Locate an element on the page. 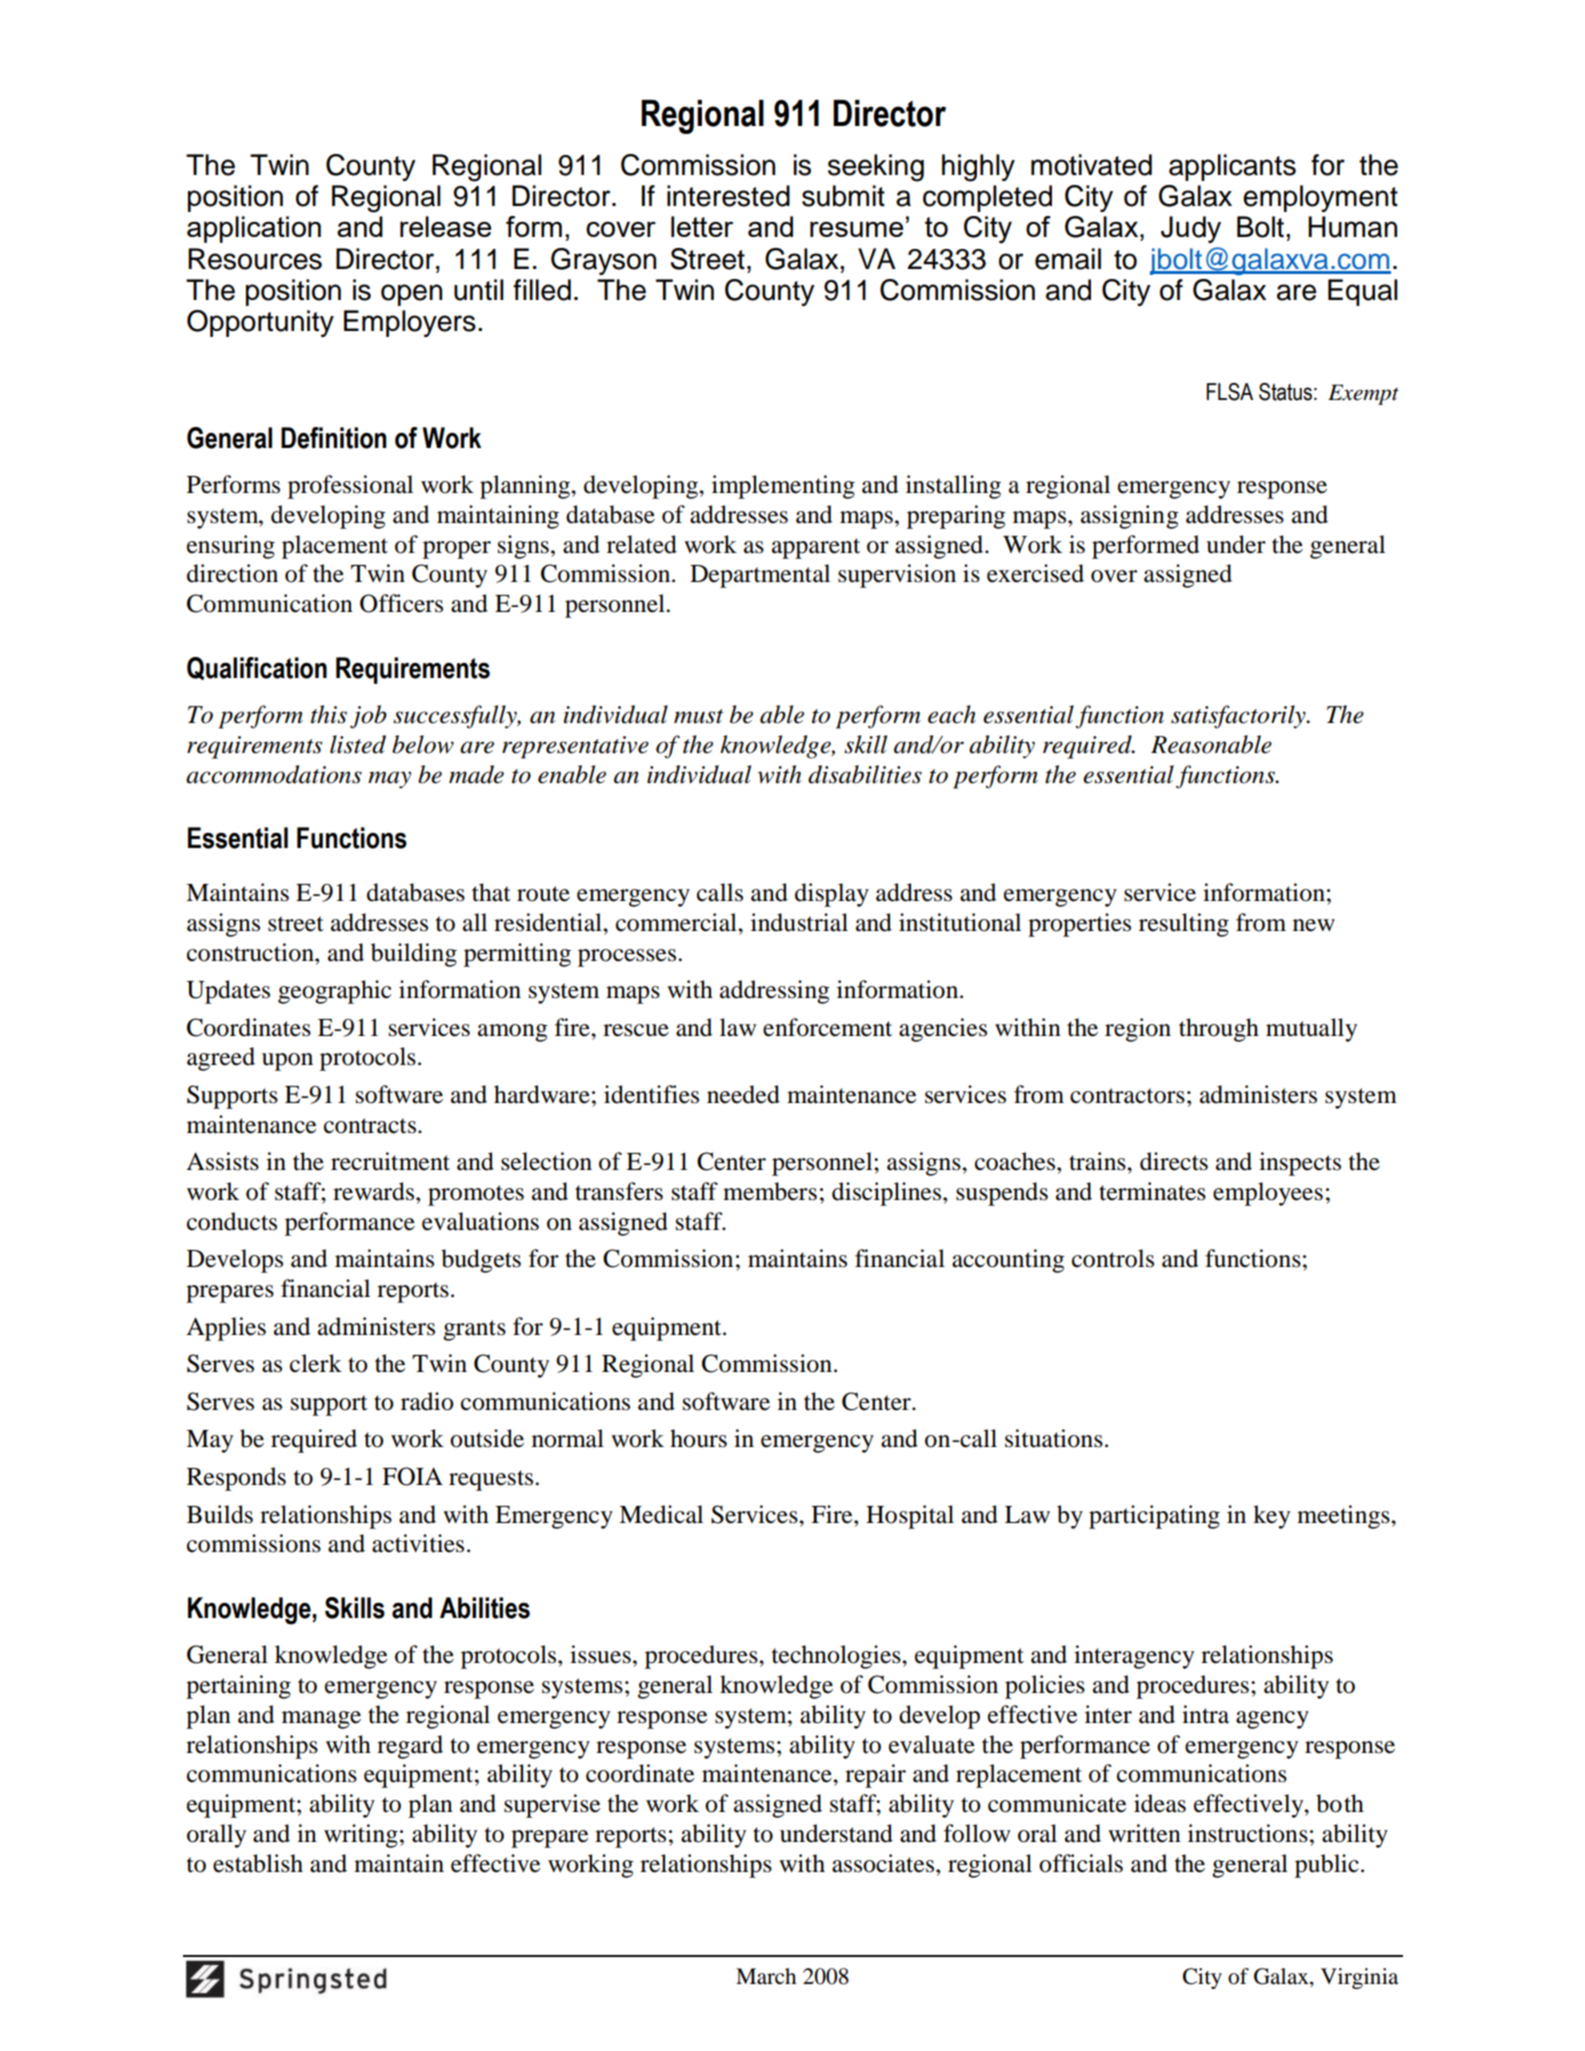  release is located at coordinates (445, 226).
